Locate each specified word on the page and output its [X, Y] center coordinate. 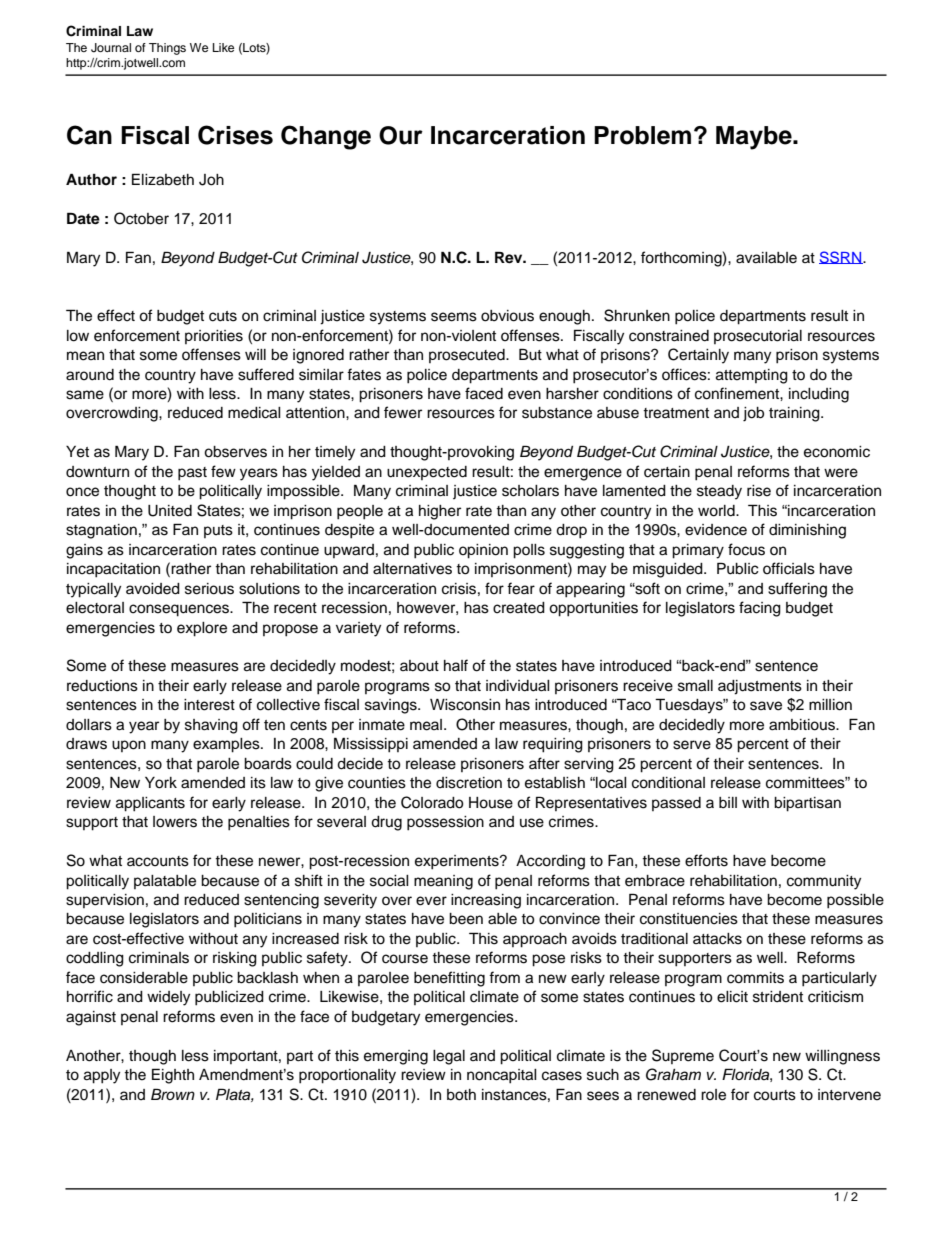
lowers [175, 822]
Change [326, 137]
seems [454, 317]
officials [789, 568]
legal [449, 1057]
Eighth [173, 1076]
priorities [214, 337]
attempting [752, 376]
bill [728, 802]
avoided [153, 589]
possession [445, 823]
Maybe [755, 138]
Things [167, 49]
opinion [483, 551]
